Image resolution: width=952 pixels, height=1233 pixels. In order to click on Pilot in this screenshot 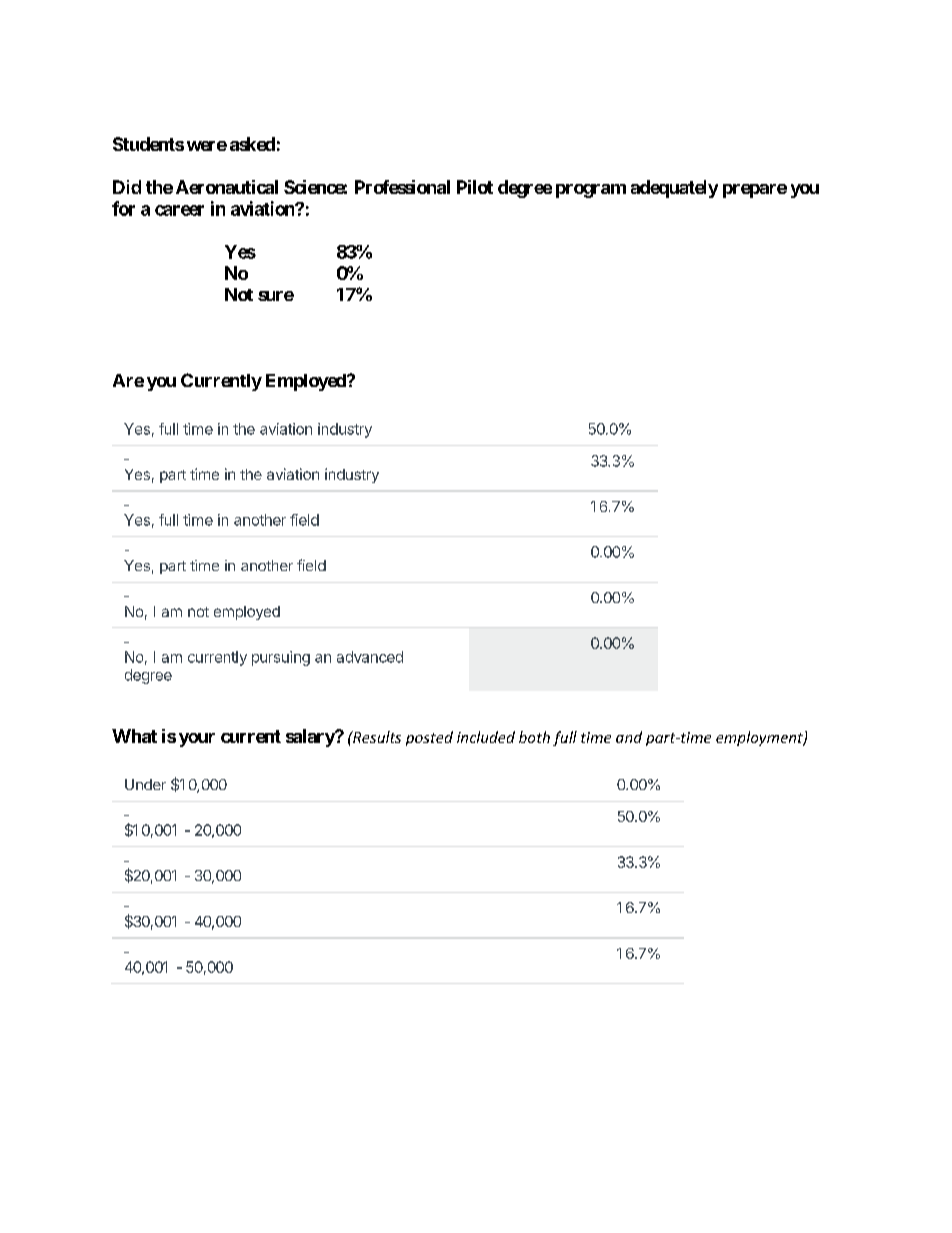, I will do `click(475, 187)`.
